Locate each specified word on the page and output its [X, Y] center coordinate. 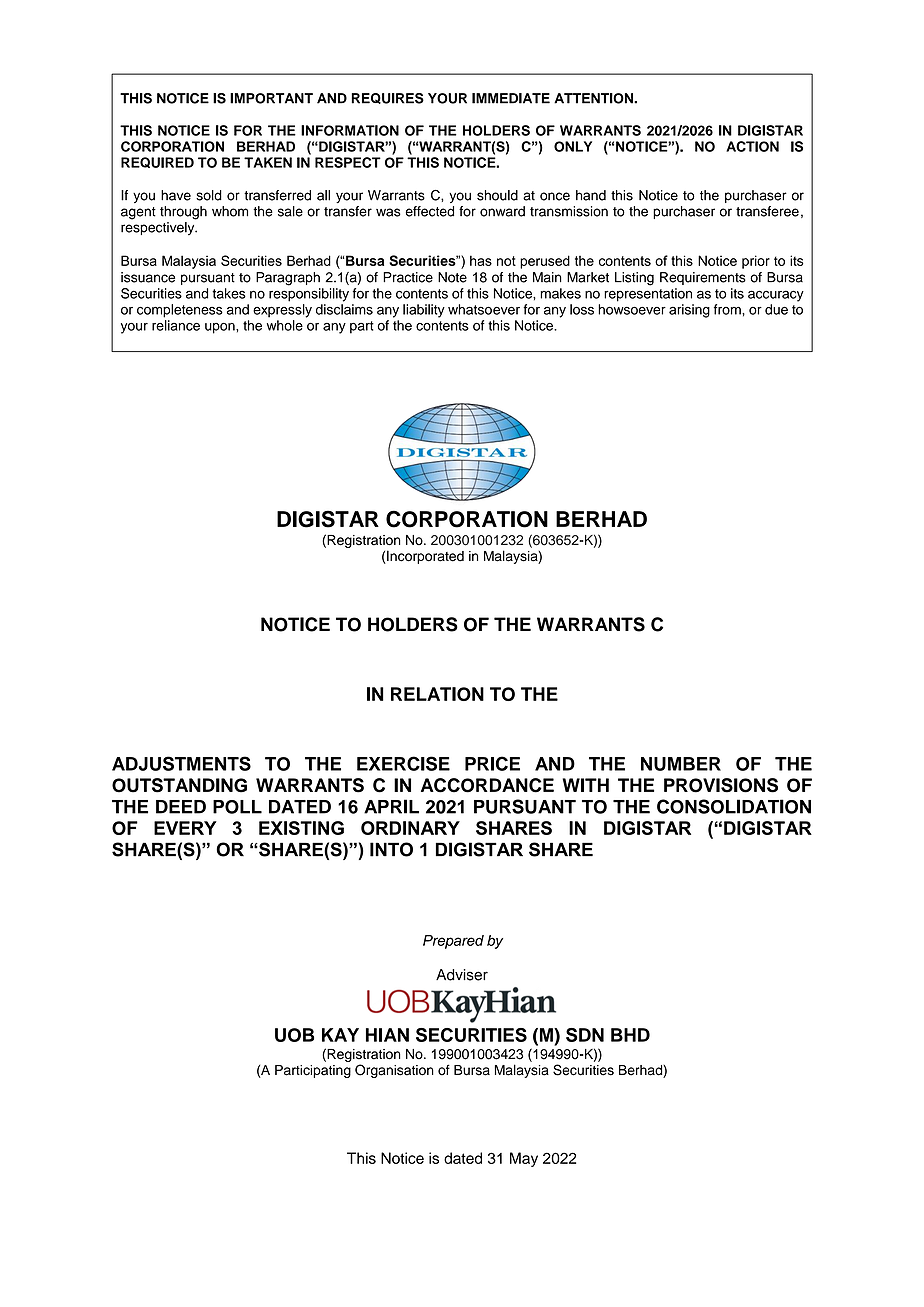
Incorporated [424, 557]
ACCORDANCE [487, 785]
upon [221, 328]
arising [689, 311]
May [524, 1159]
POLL [237, 807]
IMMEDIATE [511, 98]
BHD [630, 1035]
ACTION [752, 146]
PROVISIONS [721, 785]
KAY [340, 1035]
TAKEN [268, 162]
